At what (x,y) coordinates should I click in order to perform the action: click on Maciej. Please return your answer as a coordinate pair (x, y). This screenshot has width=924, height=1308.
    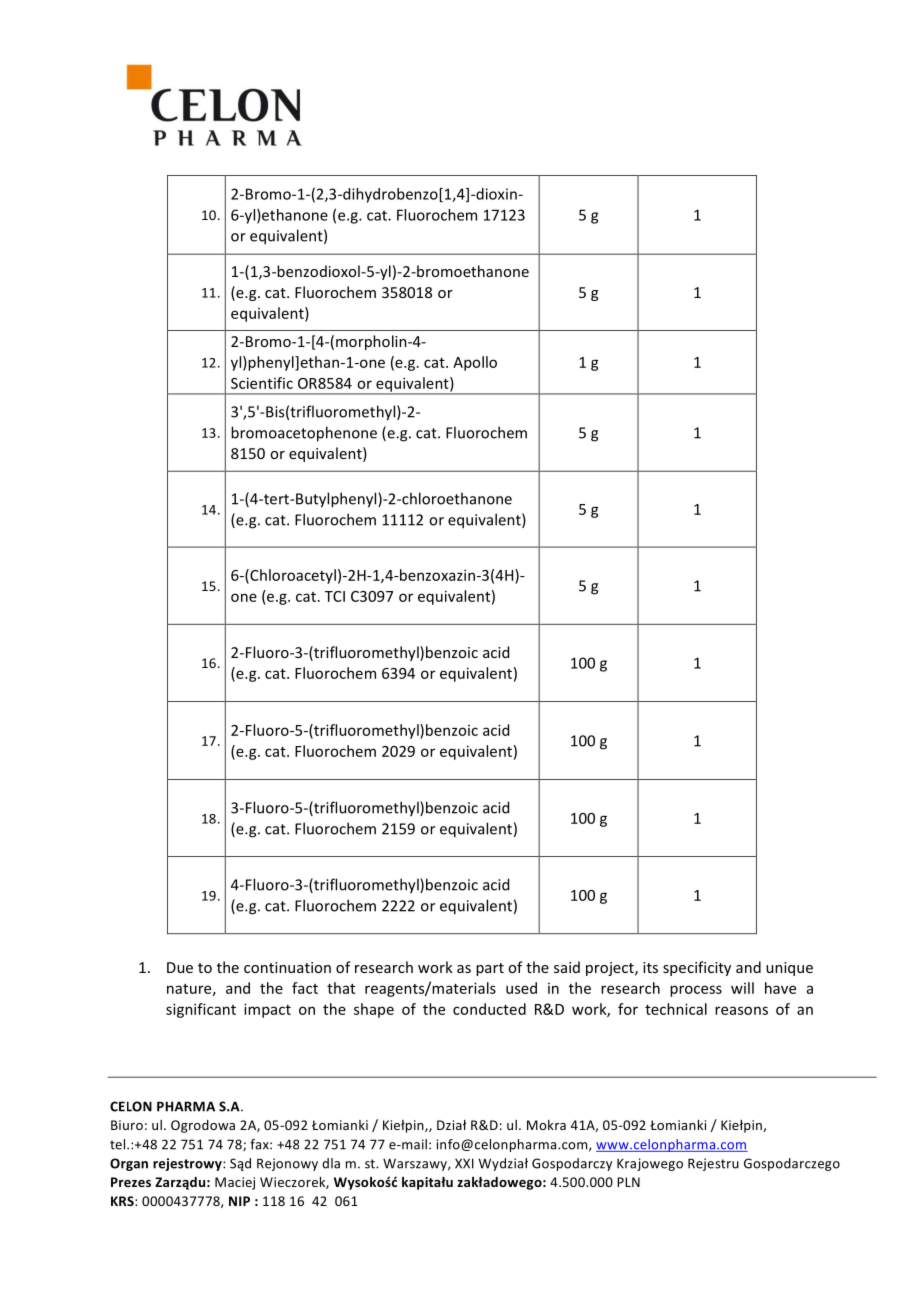
    Looking at the image, I should click on (235, 1183).
